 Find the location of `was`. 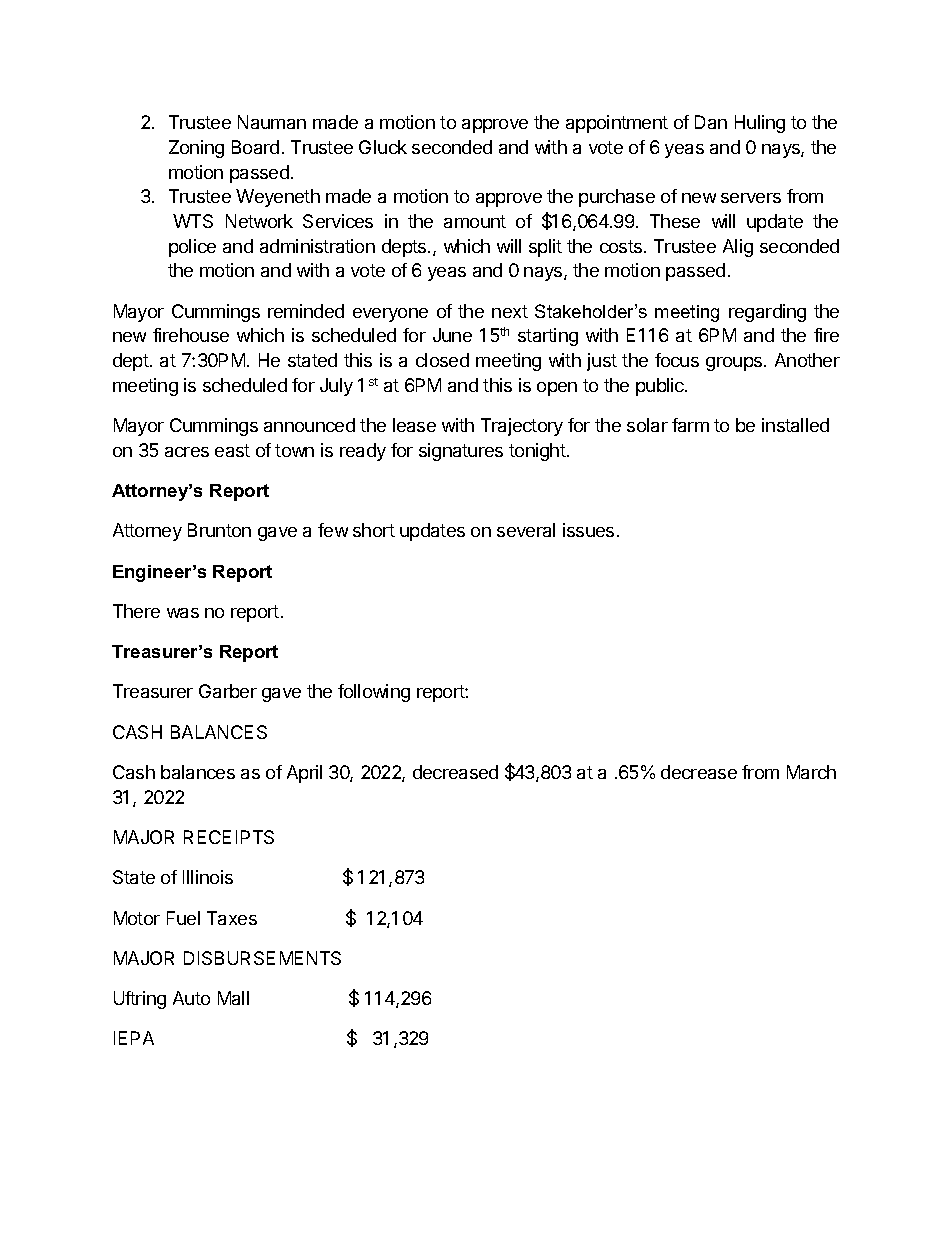

was is located at coordinates (183, 613).
